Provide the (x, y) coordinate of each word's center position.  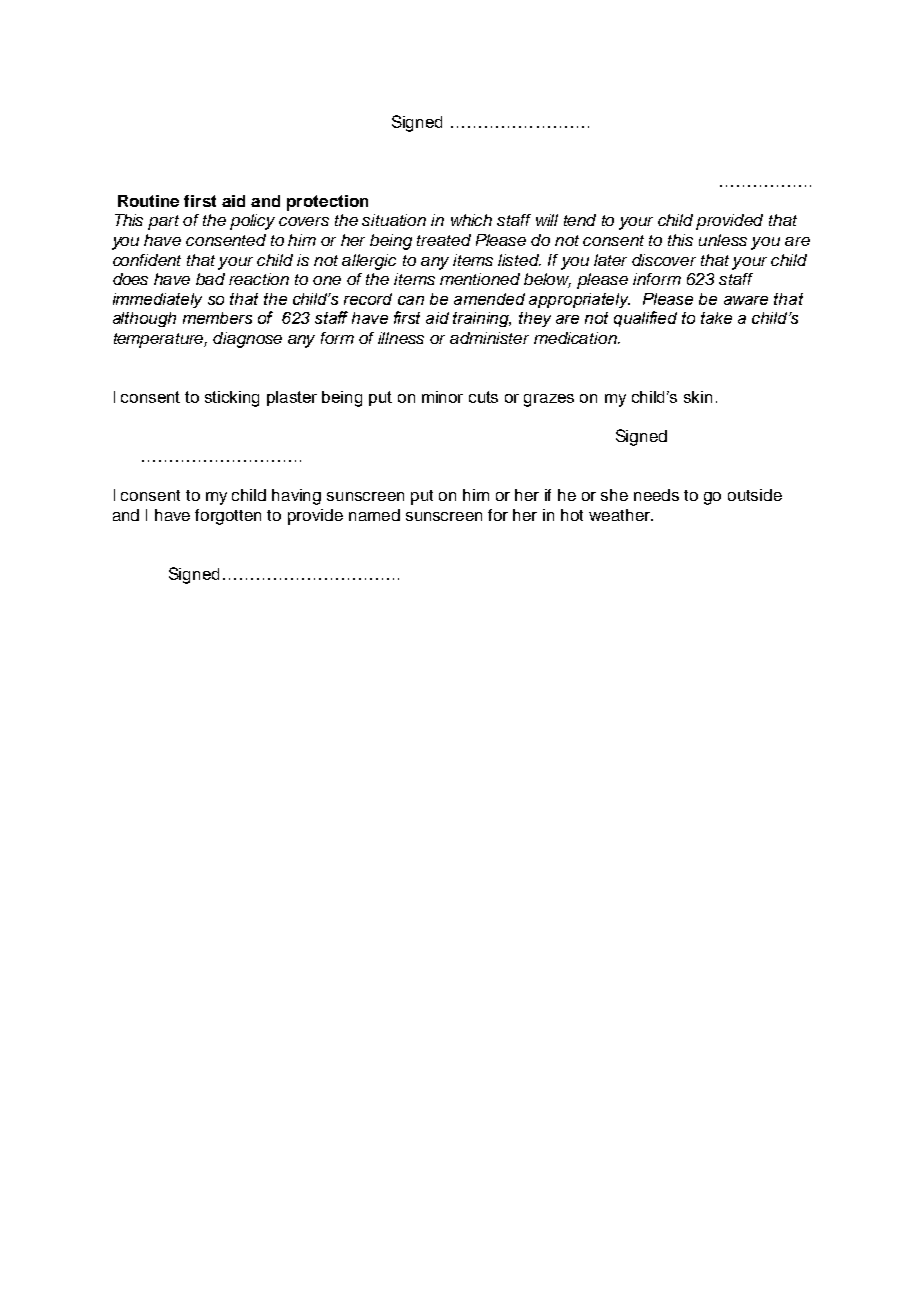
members (217, 318)
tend (580, 220)
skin (698, 397)
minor (442, 397)
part (163, 222)
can (411, 300)
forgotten (228, 517)
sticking (232, 399)
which (471, 220)
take (716, 318)
